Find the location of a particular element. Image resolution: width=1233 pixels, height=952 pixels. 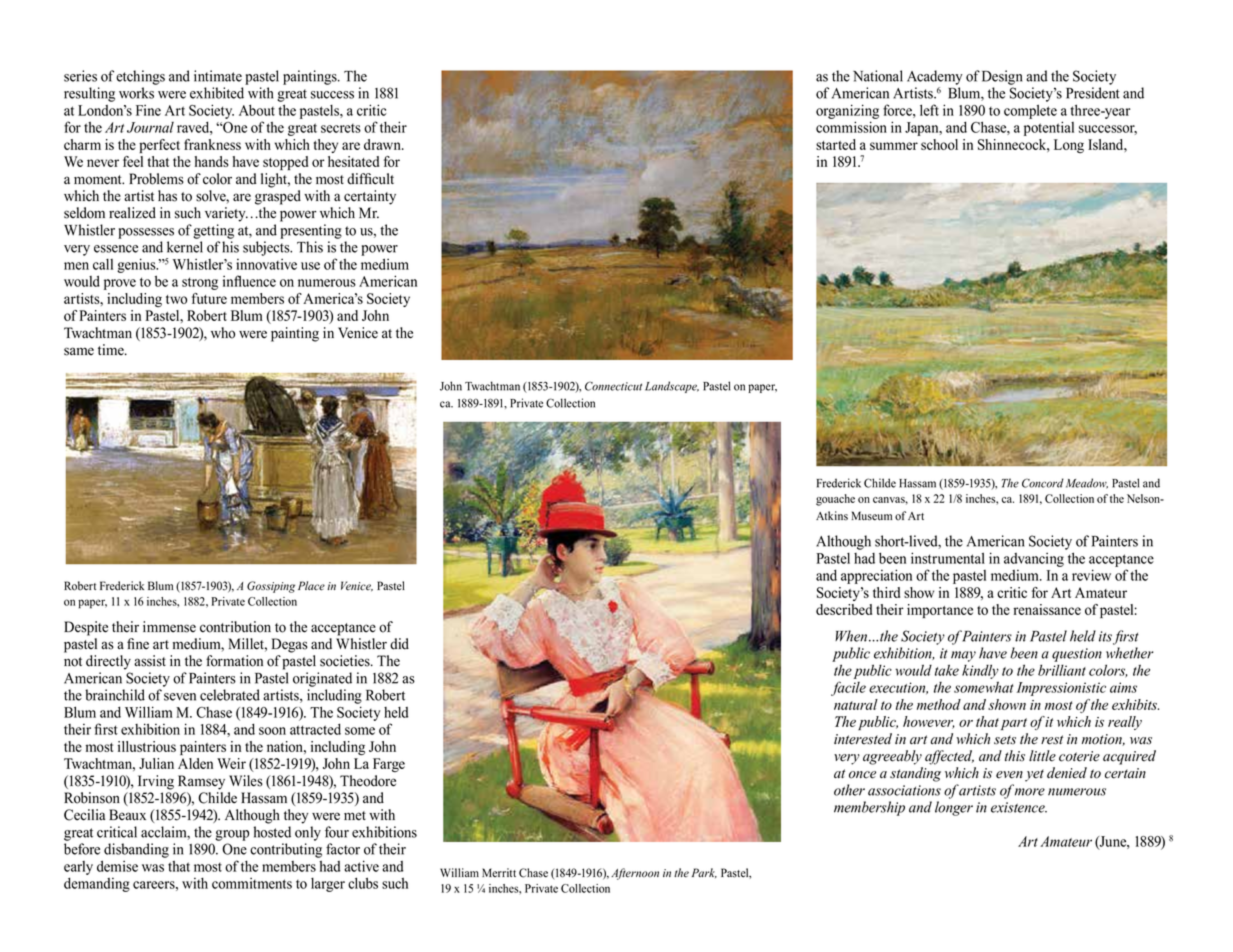

exhibited is located at coordinates (217, 93).
